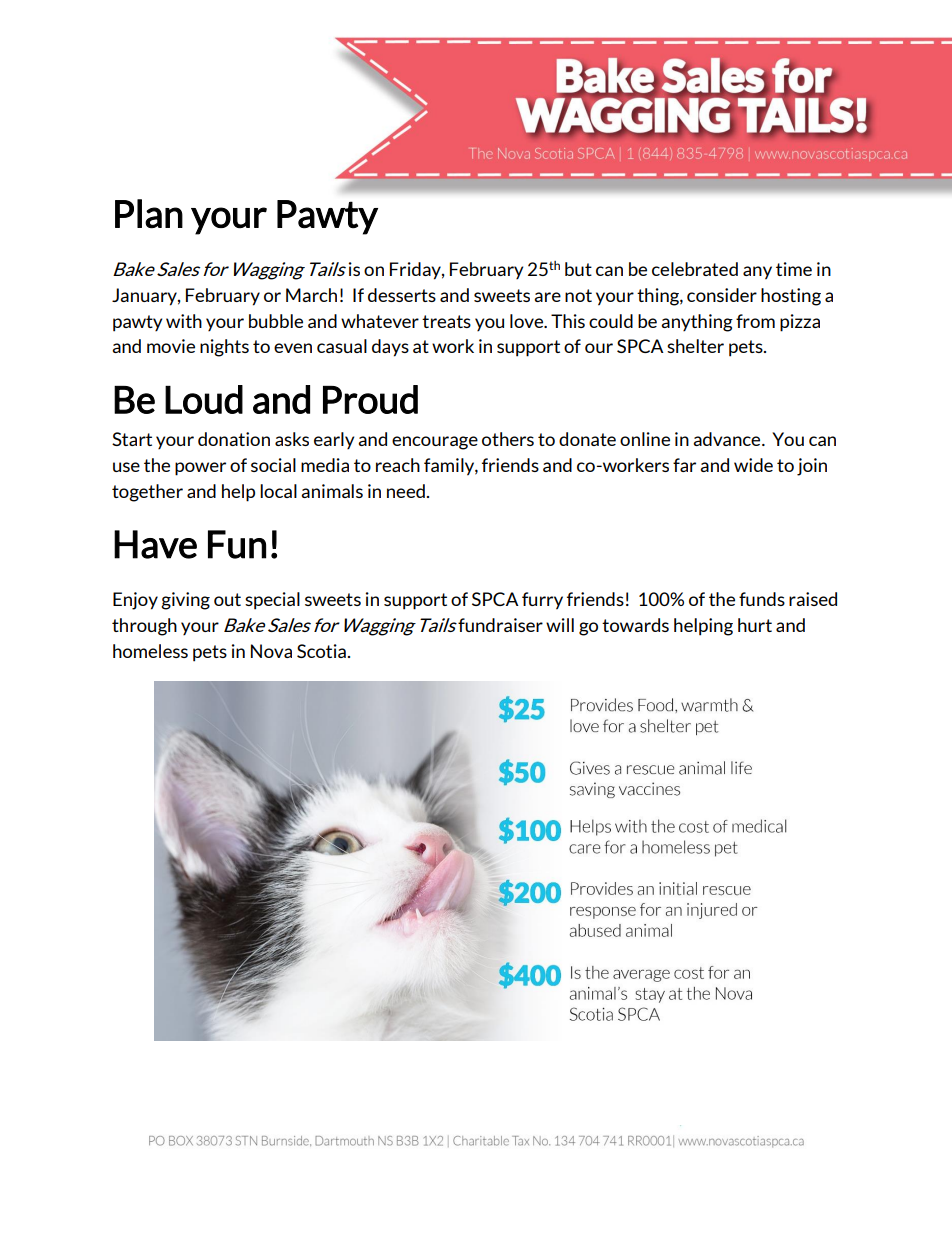 Image resolution: width=952 pixels, height=1233 pixels. Describe the element at coordinates (695, 269) in the screenshot. I see `celebrated` at that location.
